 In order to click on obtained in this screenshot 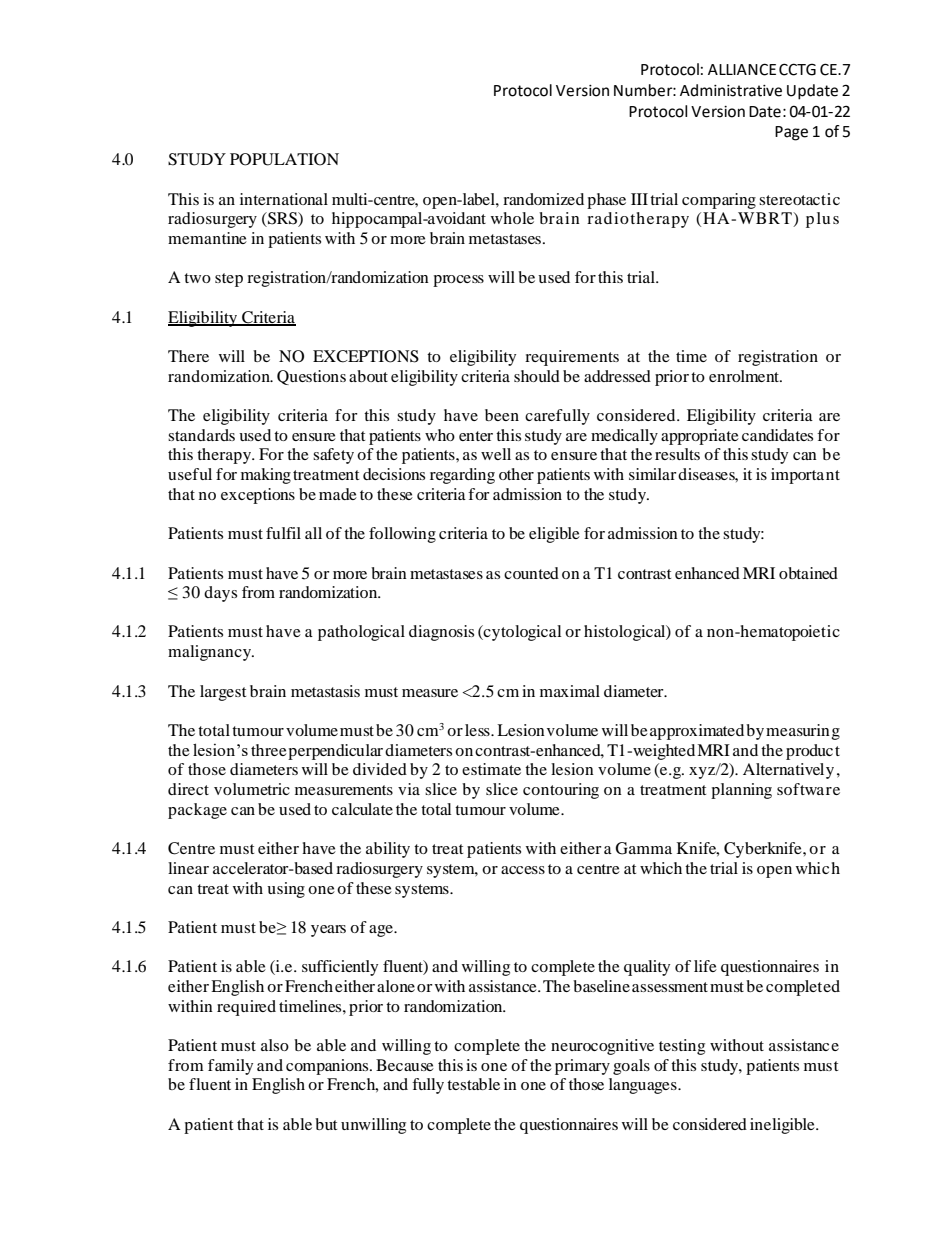, I will do `click(808, 573)`.
